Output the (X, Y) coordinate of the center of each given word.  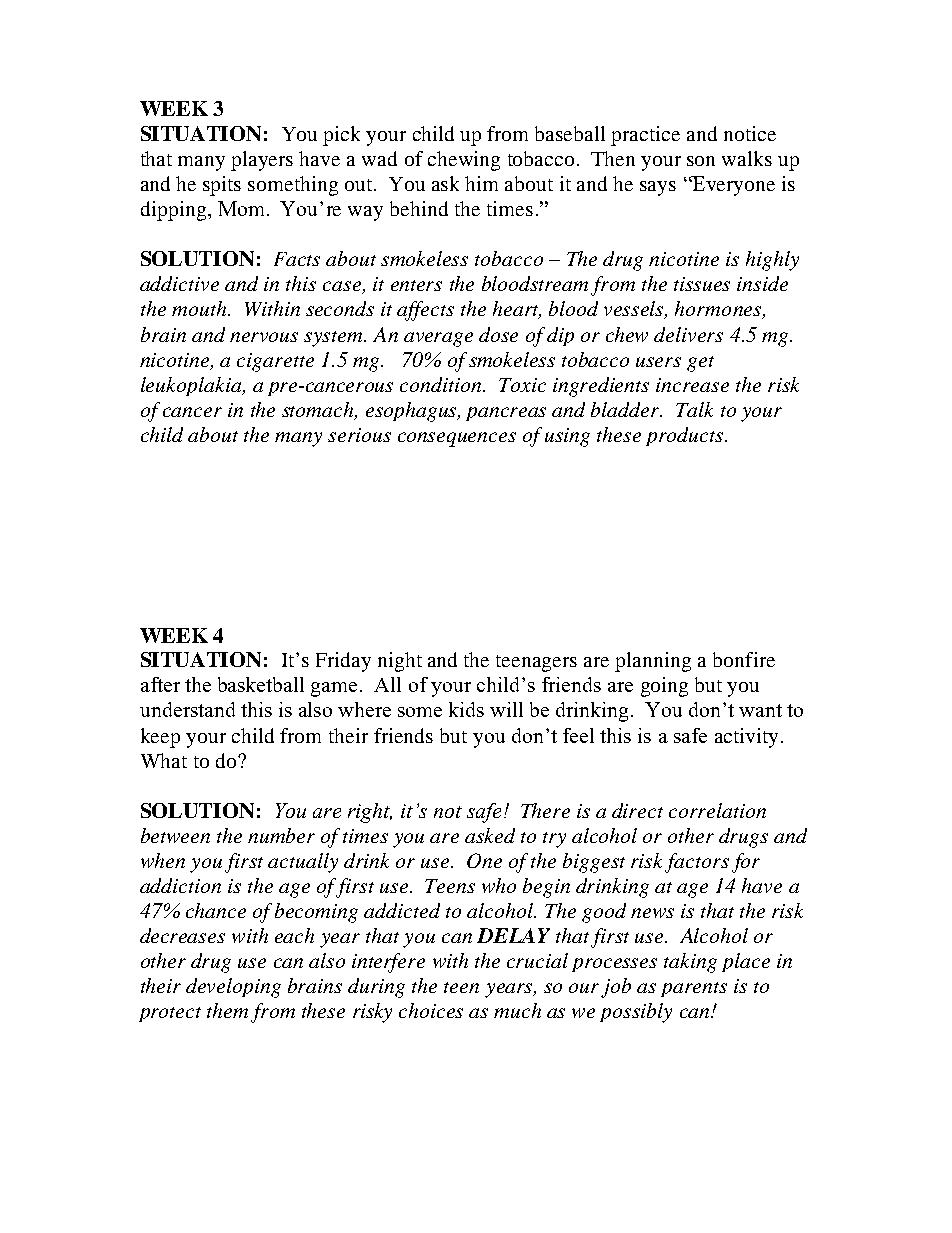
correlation (717, 810)
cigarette (275, 362)
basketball (261, 684)
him (481, 183)
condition (442, 384)
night (400, 662)
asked (490, 835)
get (700, 364)
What (164, 760)
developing (233, 988)
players (262, 161)
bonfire (744, 659)
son (701, 161)
